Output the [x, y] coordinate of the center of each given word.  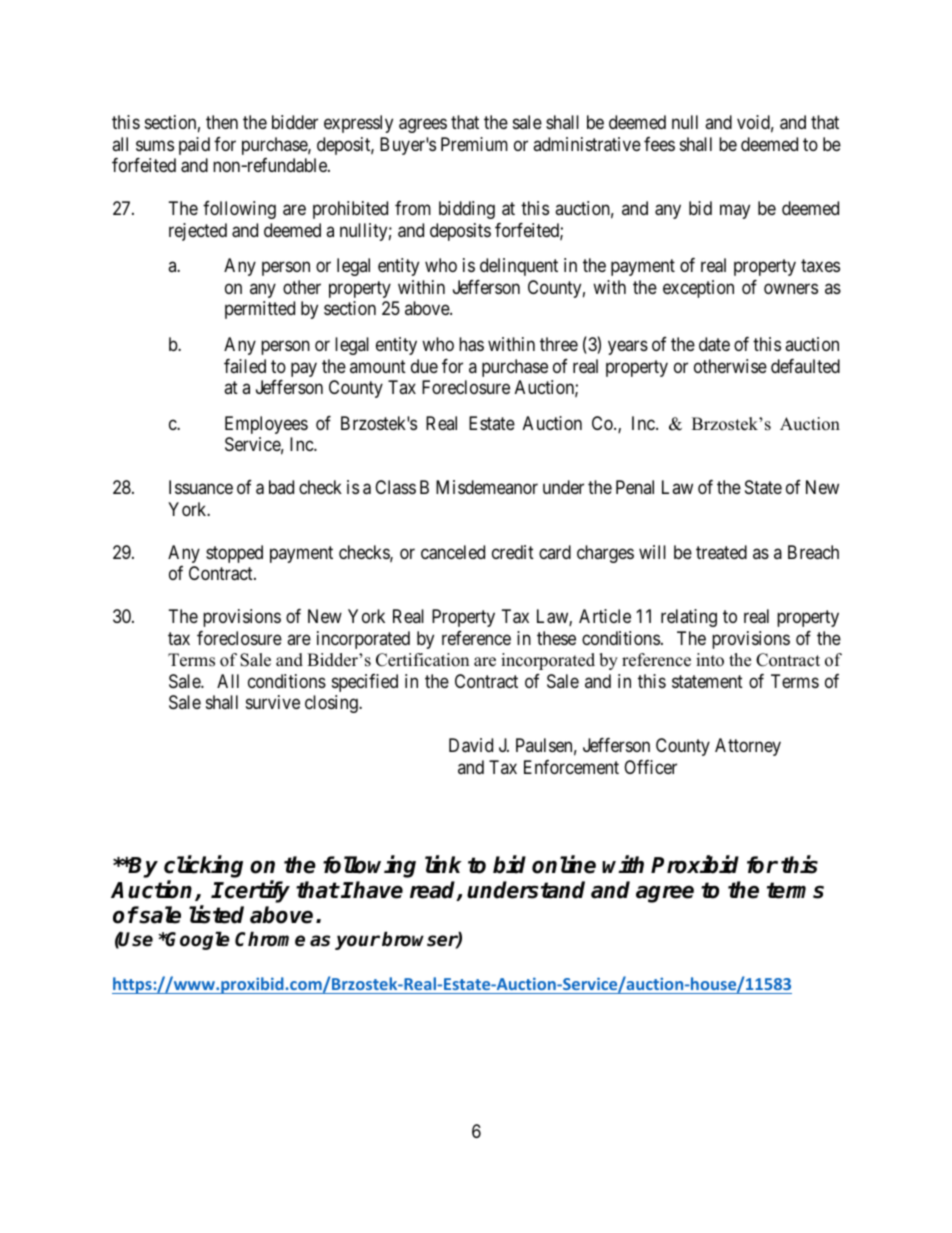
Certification [422, 660]
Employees [266, 425]
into [710, 660]
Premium [474, 144]
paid [194, 146]
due [424, 366]
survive [273, 702]
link [443, 864]
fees [659, 144]
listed [216, 915]
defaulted [805, 366]
